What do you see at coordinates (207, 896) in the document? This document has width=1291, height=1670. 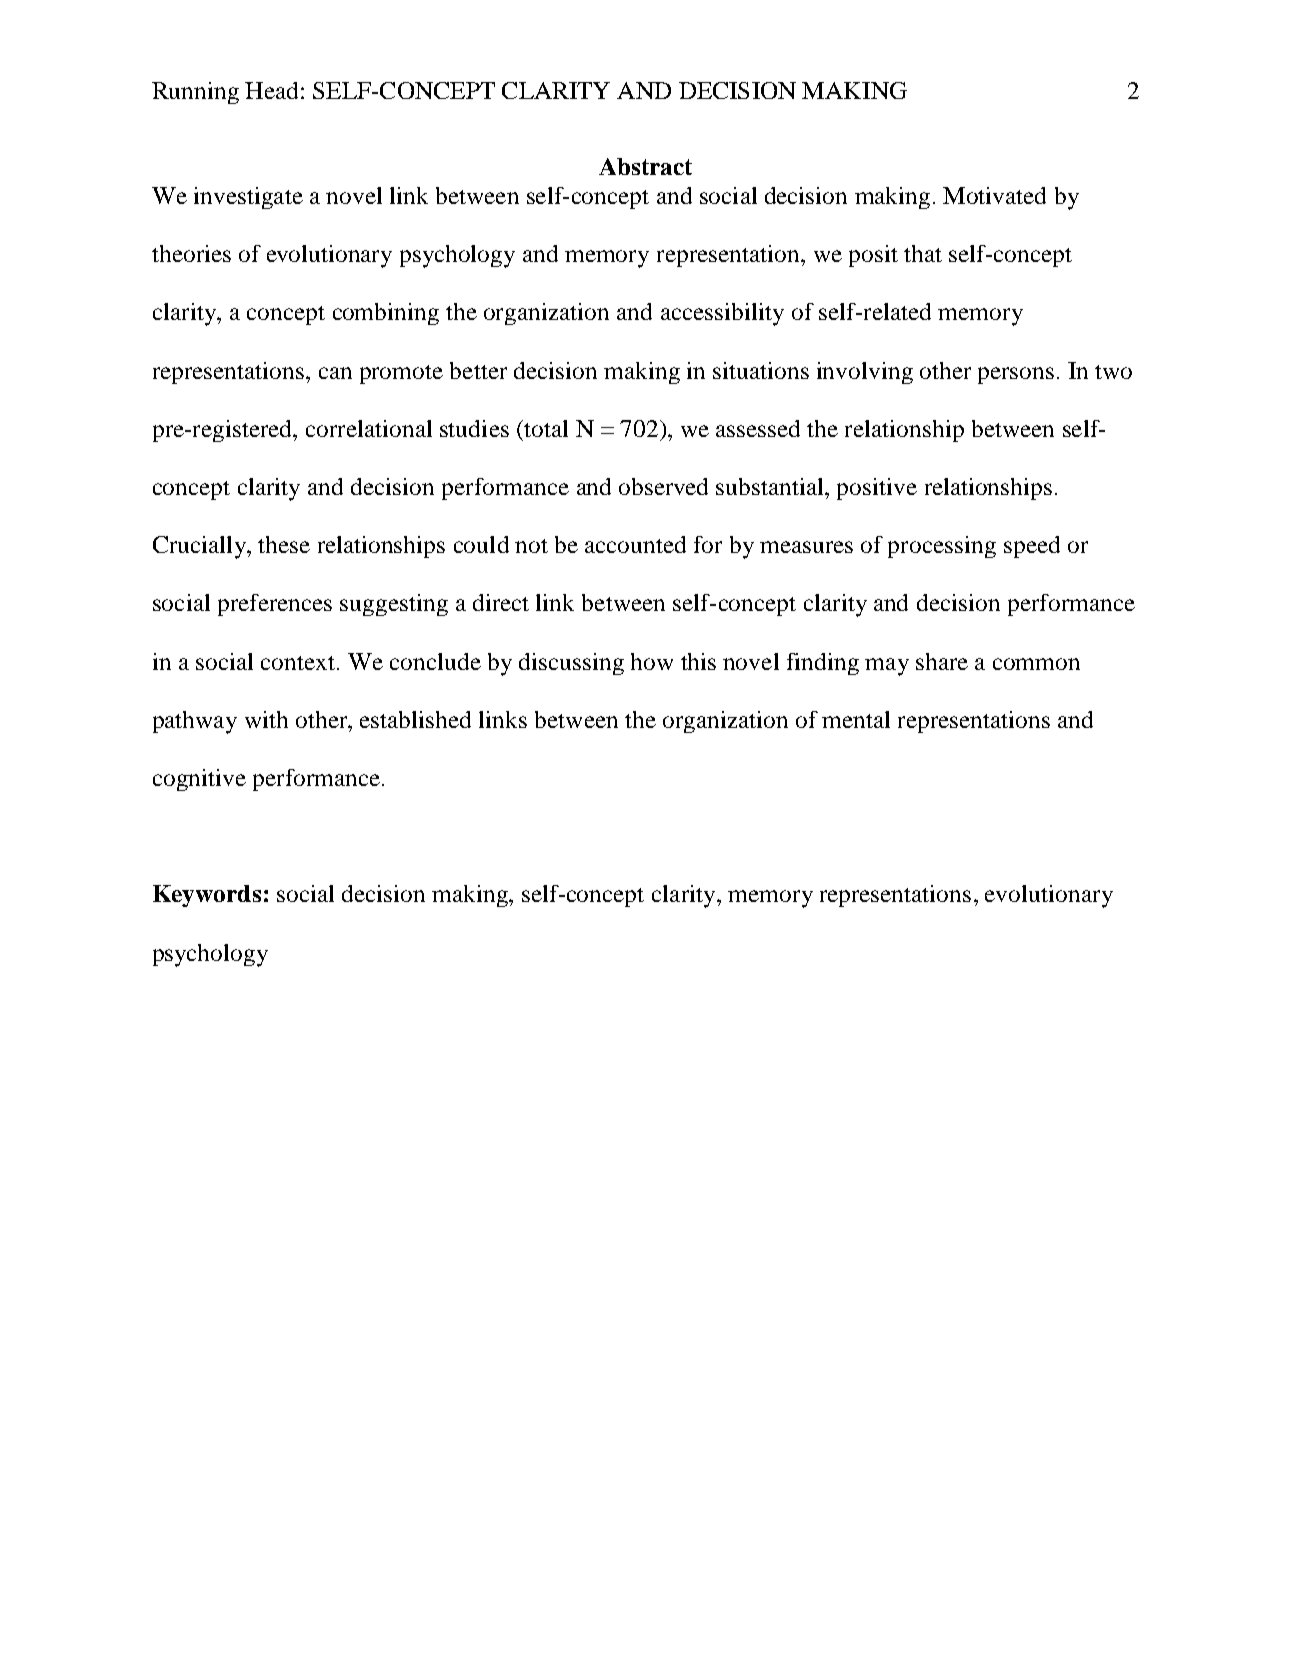 I see `Keywords` at bounding box center [207, 896].
